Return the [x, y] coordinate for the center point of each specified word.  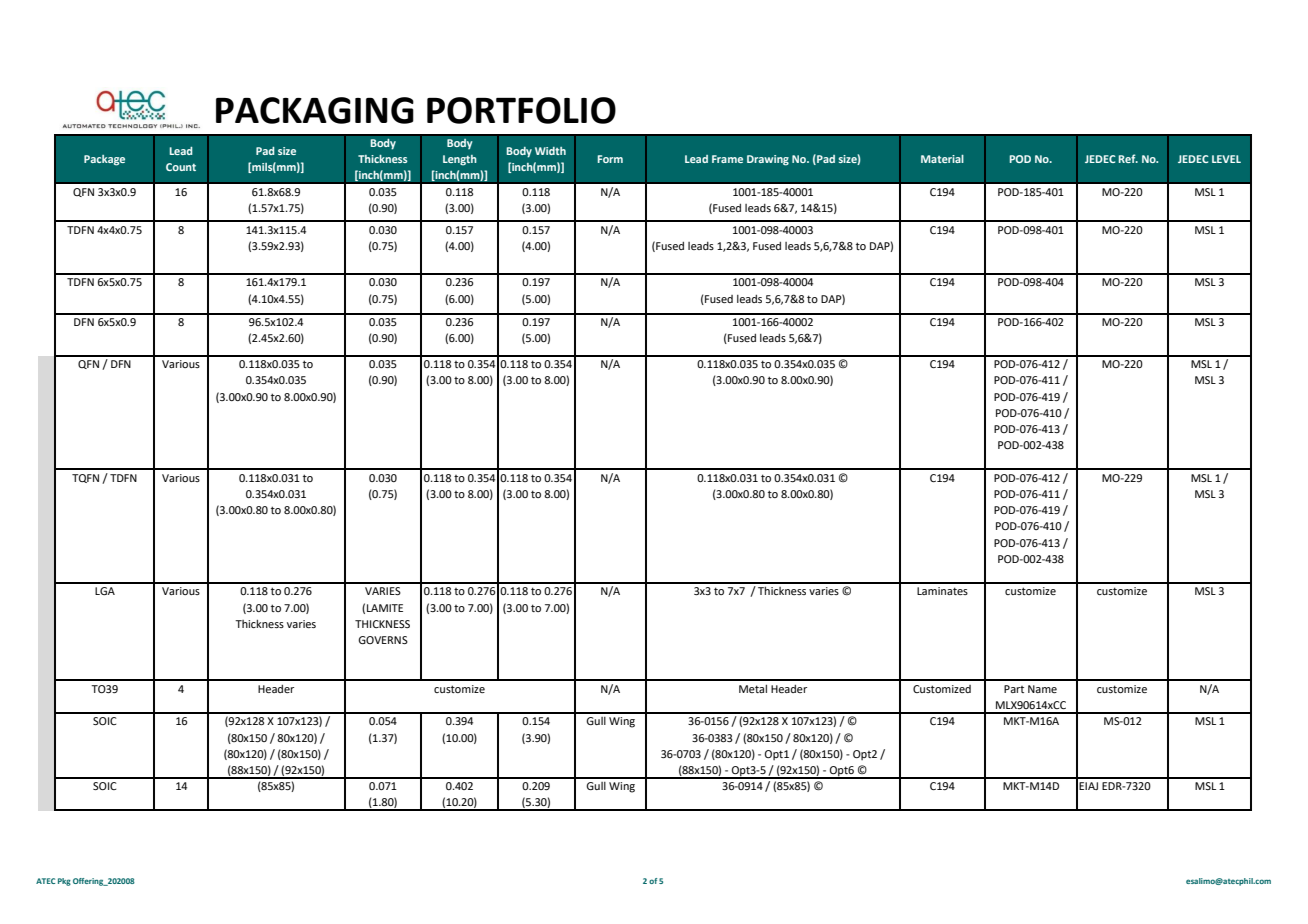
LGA [105, 591]
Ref [1128, 158]
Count [181, 167]
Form [610, 159]
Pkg [64, 882]
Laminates [942, 591]
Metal [753, 688]
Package [104, 160]
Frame [727, 159]
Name [1042, 689]
